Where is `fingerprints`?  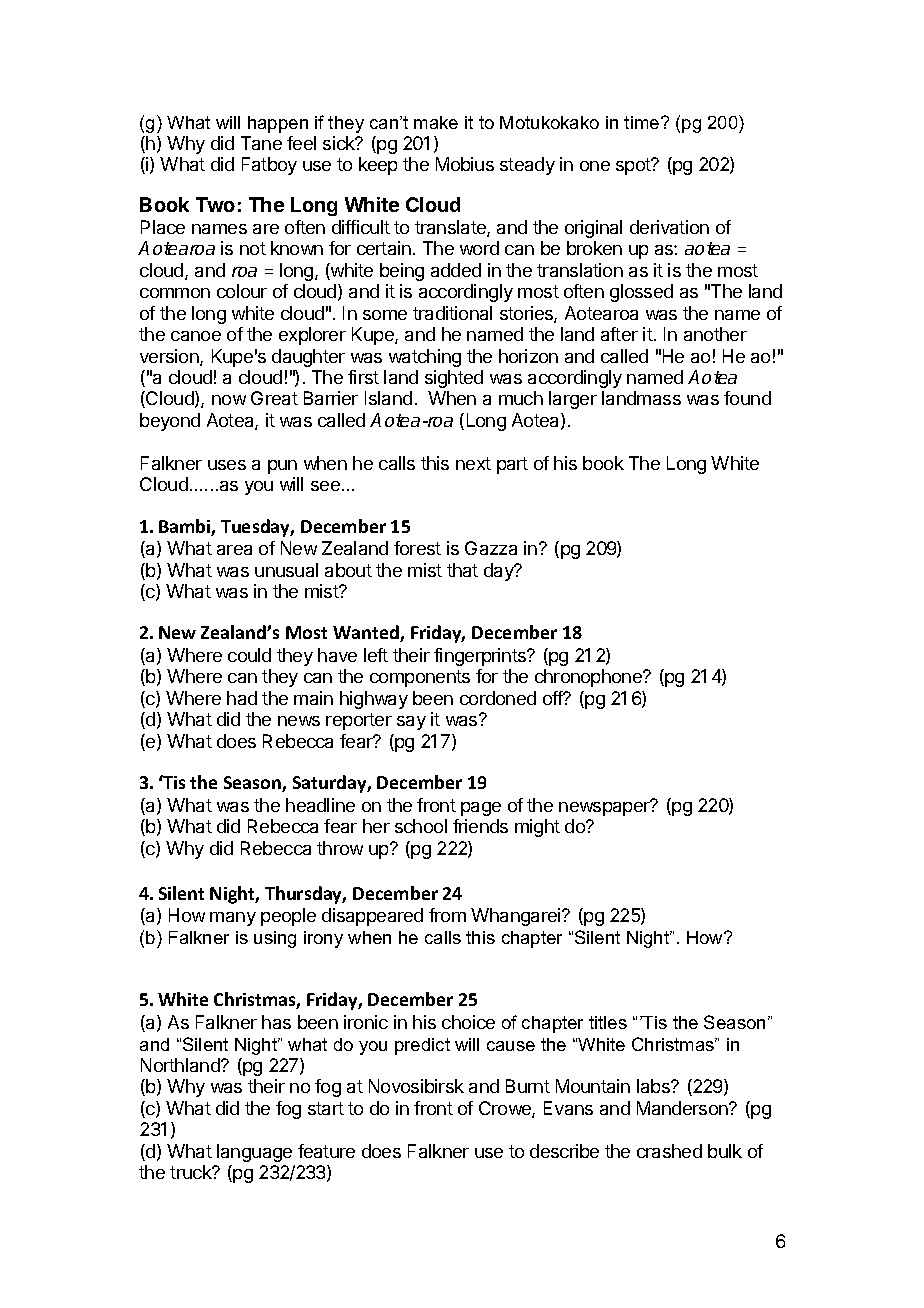
fingerprints is located at coordinates (481, 657).
